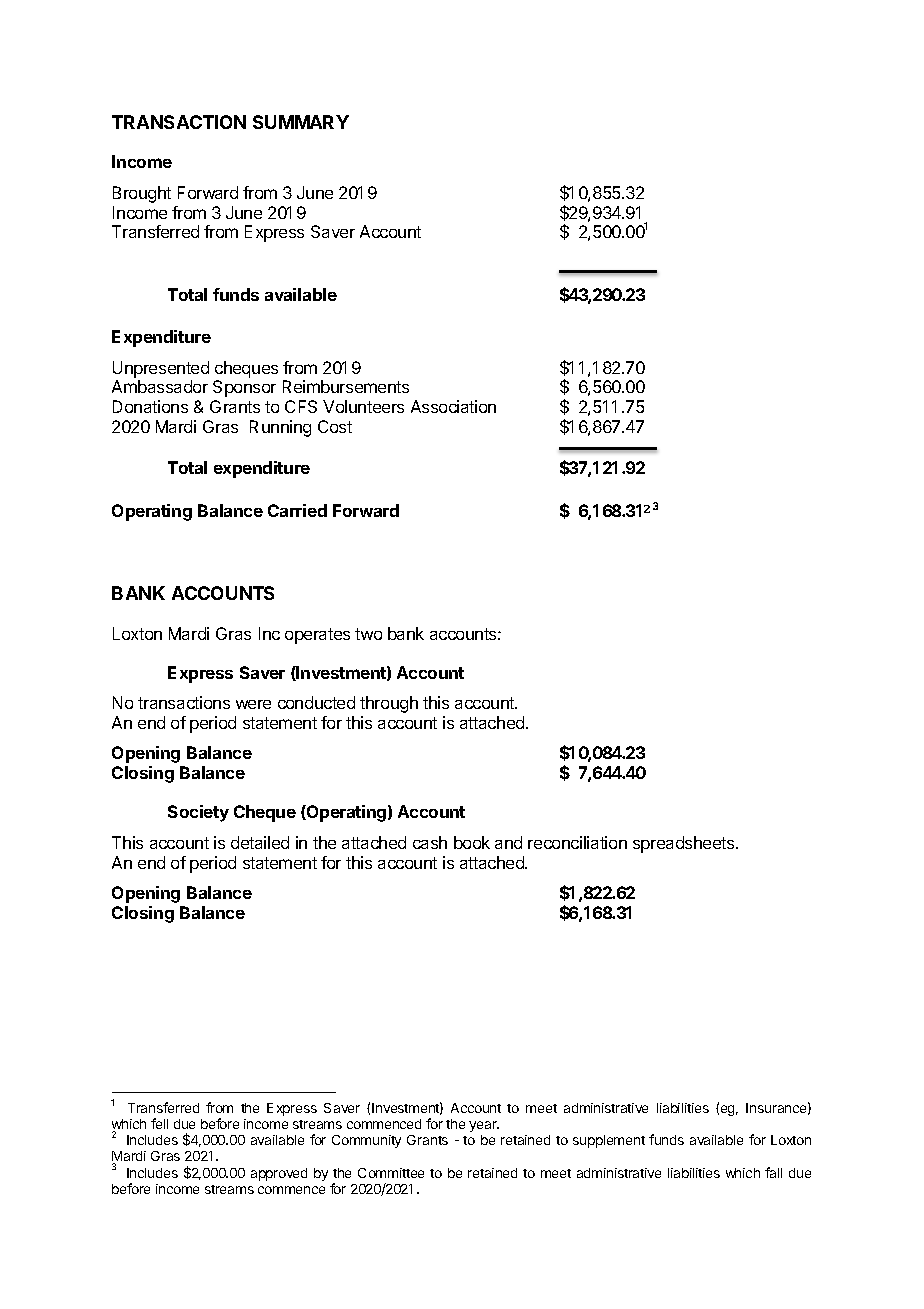  What do you see at coordinates (363, 406) in the page?
I see `Volunteers` at bounding box center [363, 406].
